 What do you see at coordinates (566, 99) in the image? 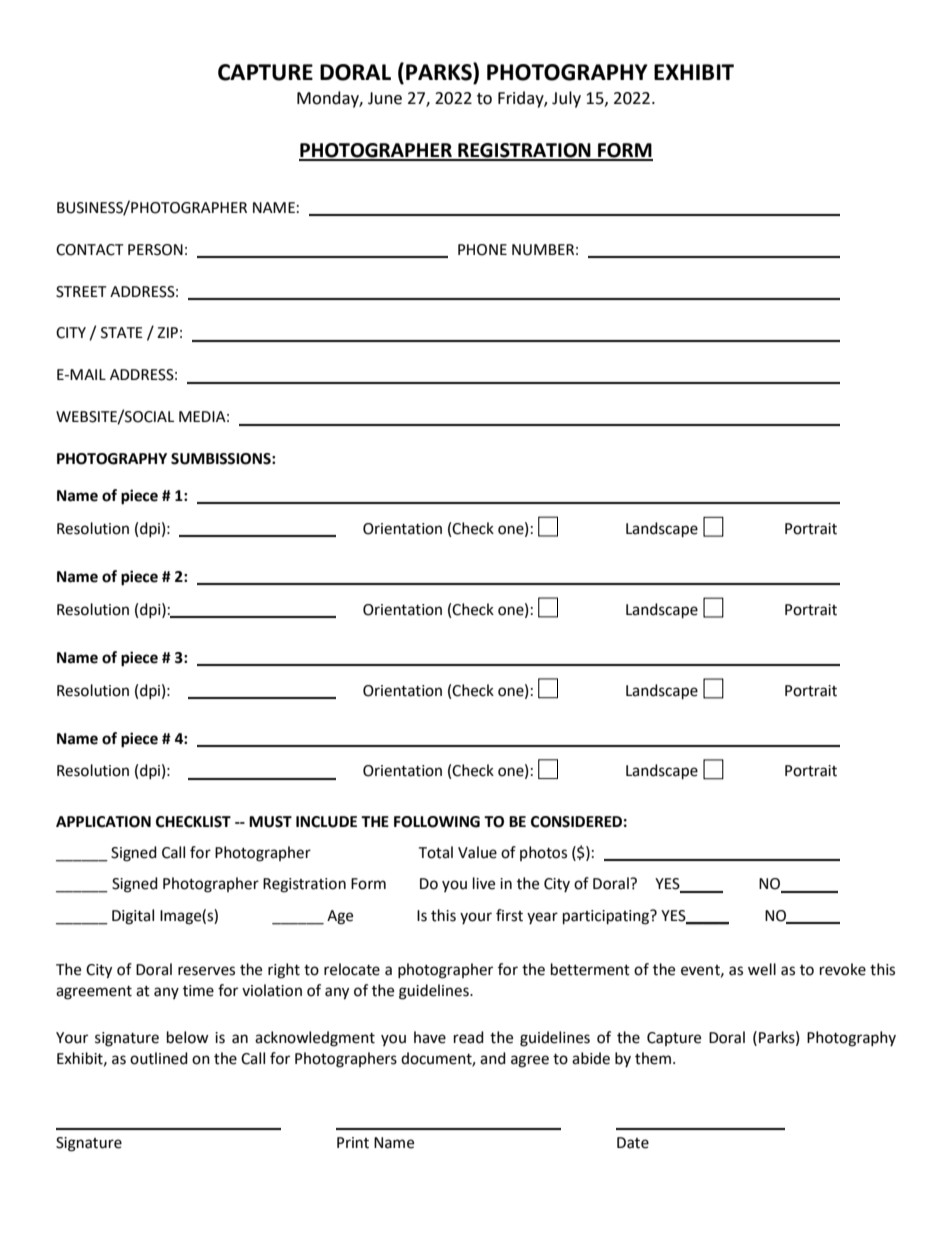
I see `July` at bounding box center [566, 99].
